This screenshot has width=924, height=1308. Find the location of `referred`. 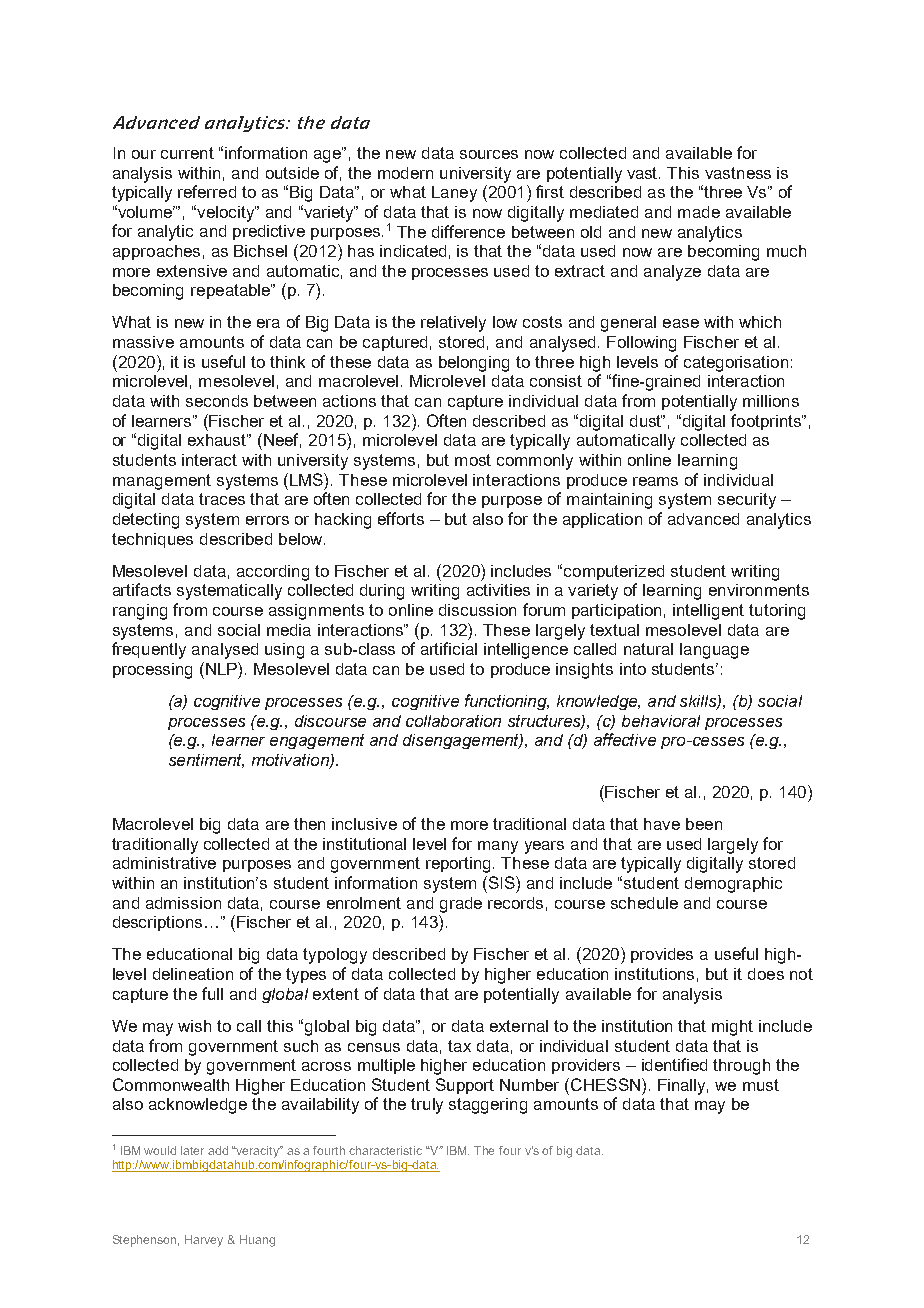

referred is located at coordinates (207, 191).
